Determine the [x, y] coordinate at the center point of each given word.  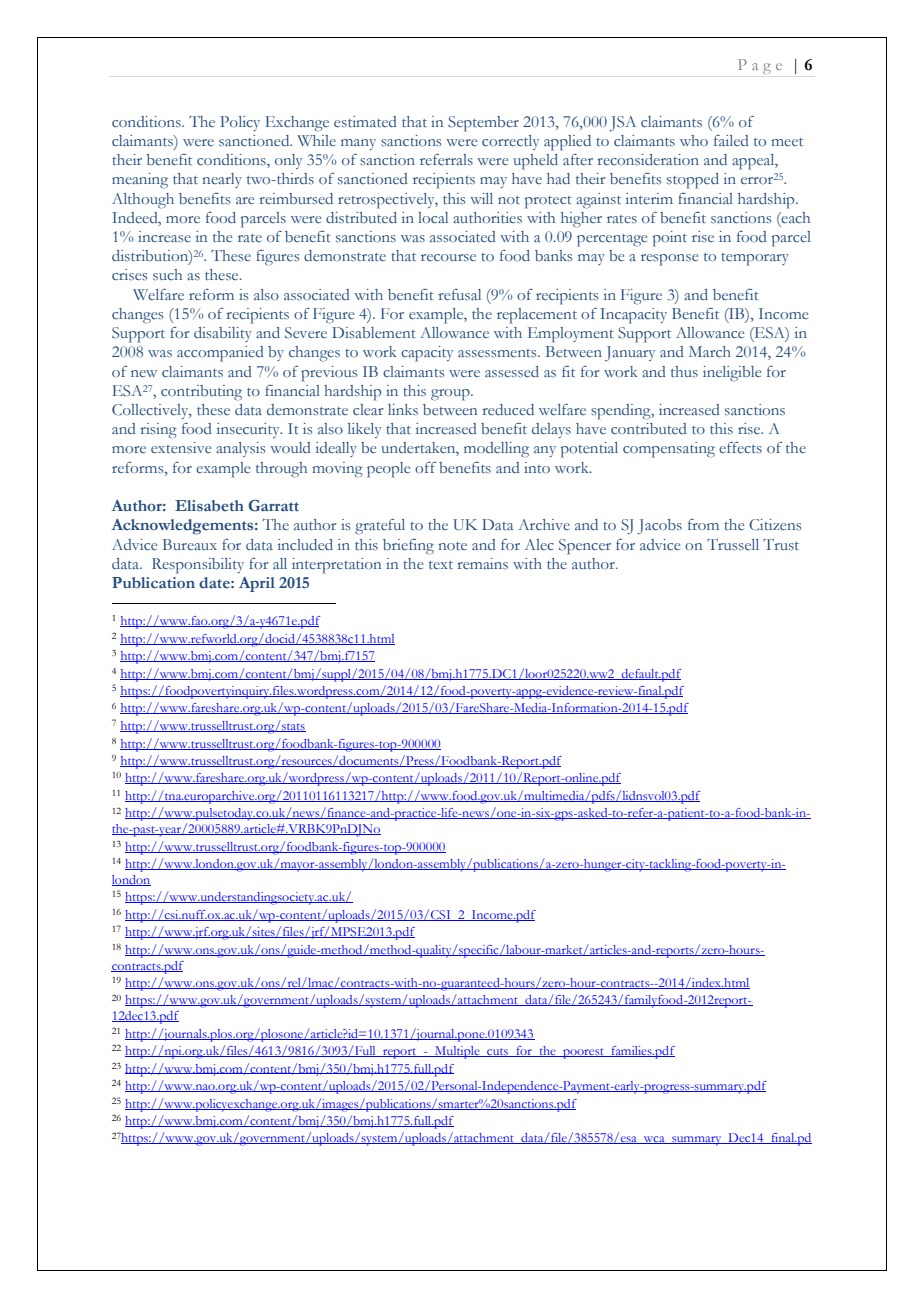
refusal [459, 294]
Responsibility [198, 566]
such [167, 274]
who [694, 140]
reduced [508, 409]
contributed [648, 428]
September [483, 124]
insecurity [249, 430]
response [669, 260]
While [316, 140]
